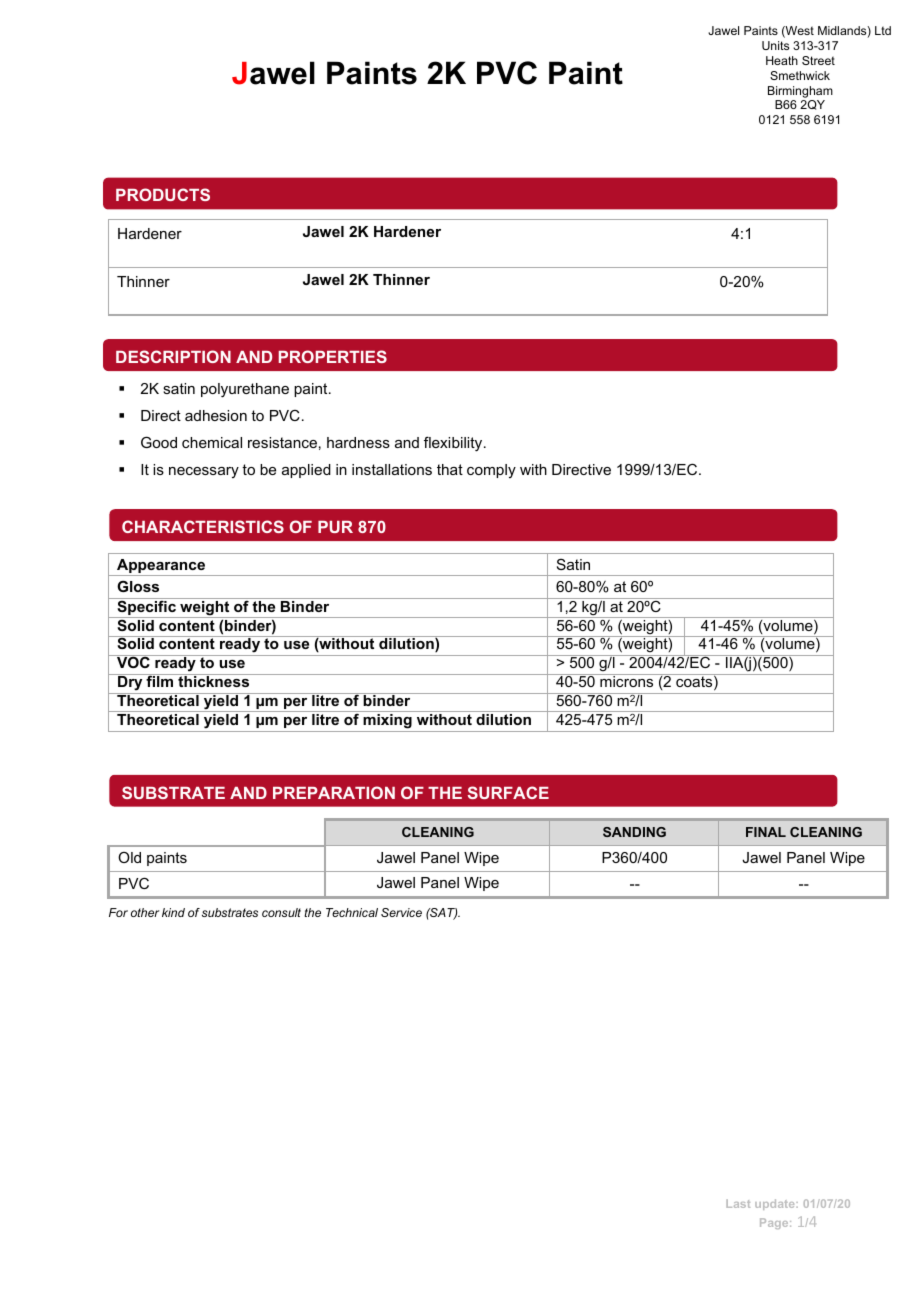 This page has width=924, height=1305. I want to click on SANDING, so click(634, 832).
